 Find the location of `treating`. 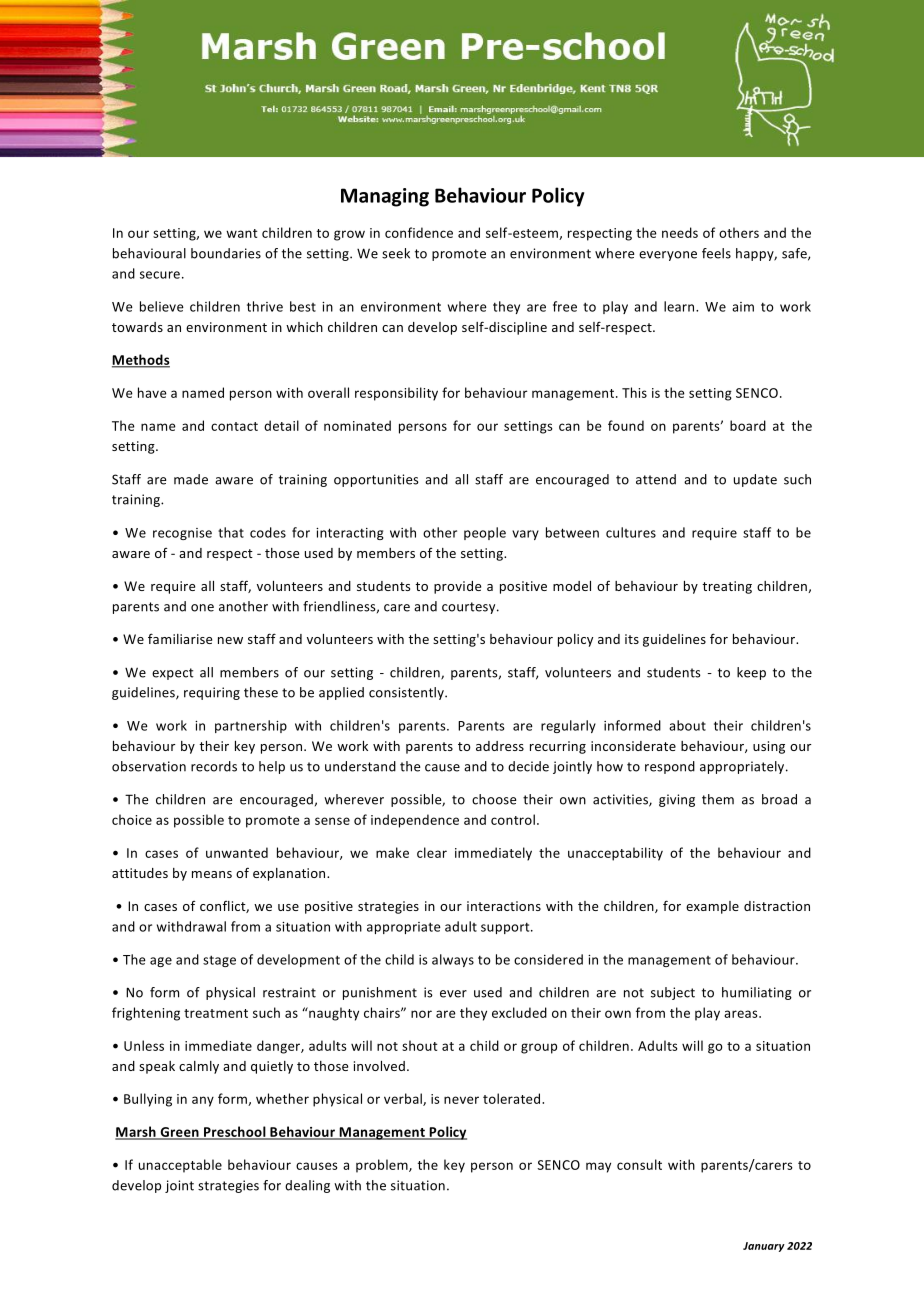

treating is located at coordinates (727, 587).
